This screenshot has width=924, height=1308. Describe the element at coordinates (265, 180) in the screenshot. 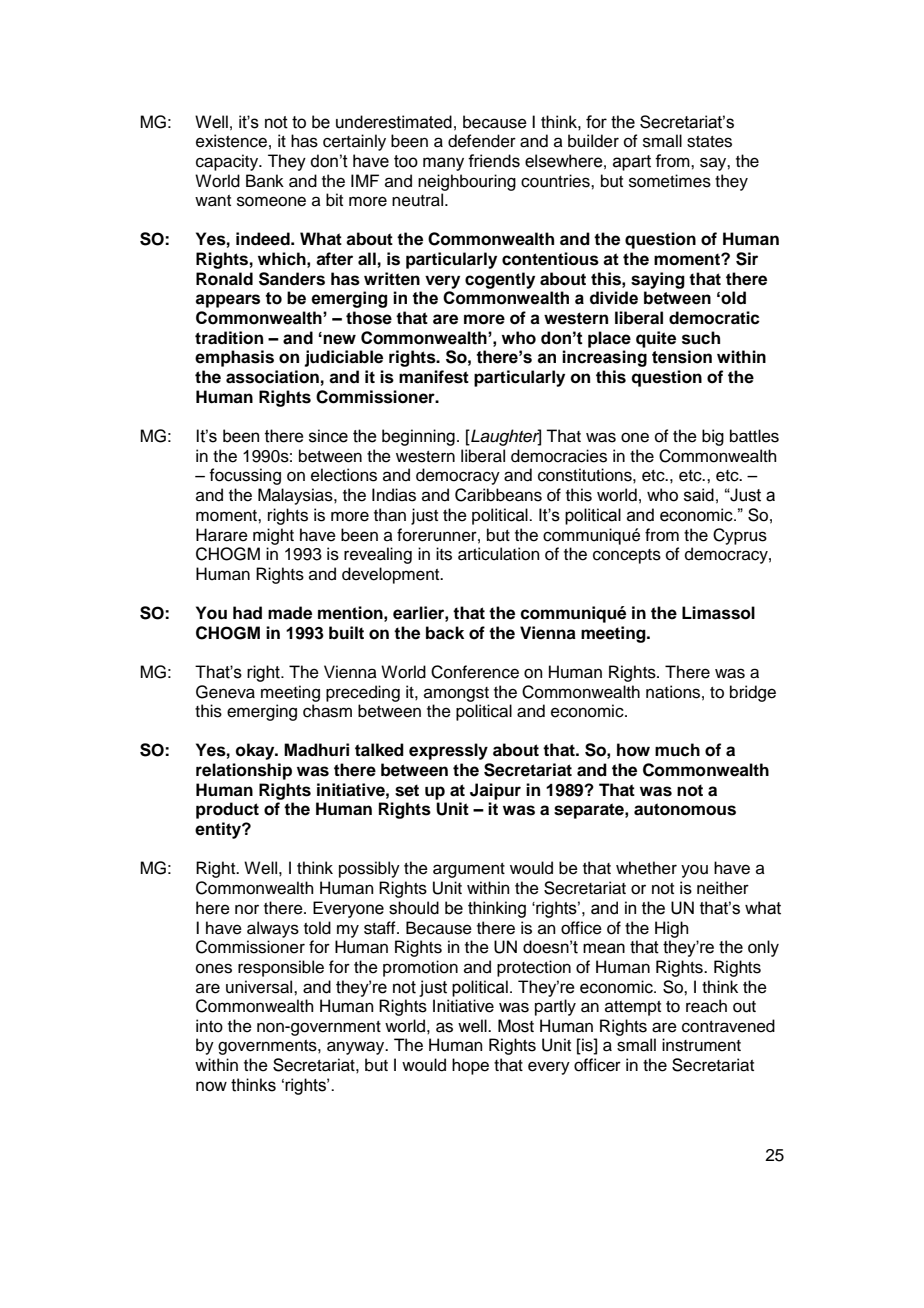

I see `Bank` at that location.
